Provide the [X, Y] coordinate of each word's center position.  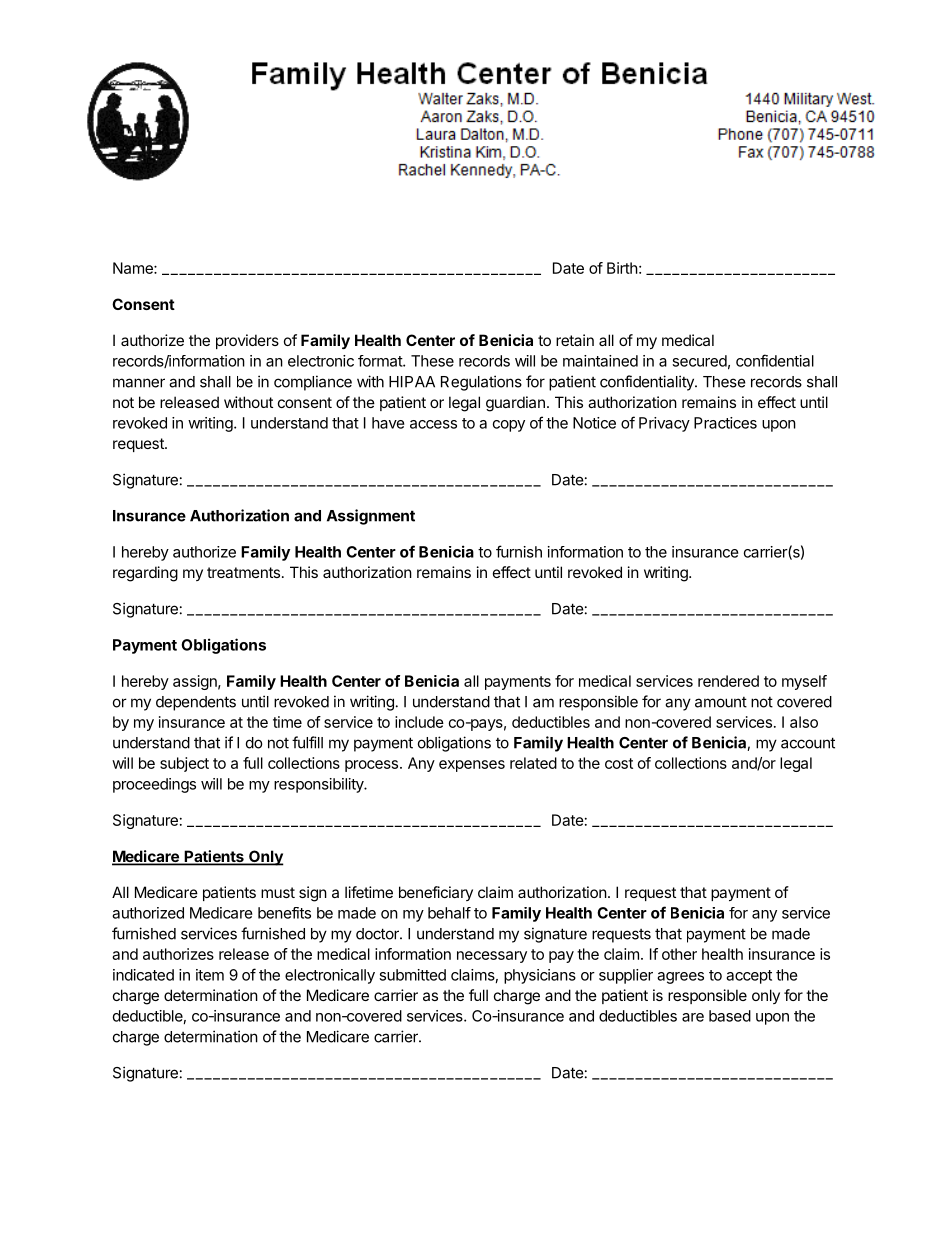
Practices [725, 423]
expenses [472, 766]
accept [749, 977]
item [210, 975]
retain [575, 340]
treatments [243, 572]
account [808, 743]
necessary [492, 957]
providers [247, 341]
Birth [622, 268]
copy [509, 426]
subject [184, 764]
